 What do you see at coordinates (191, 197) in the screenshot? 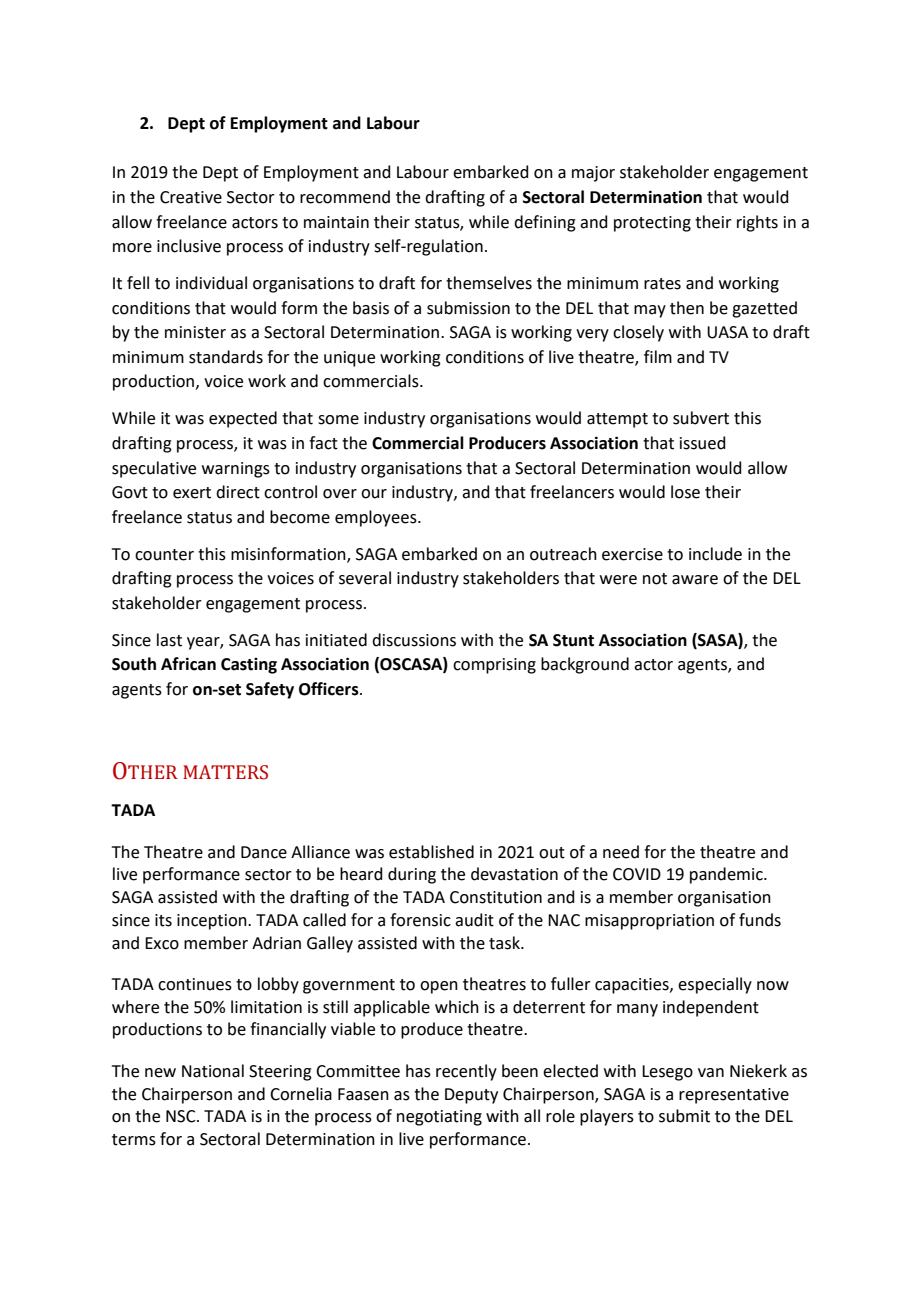
I see `Creative` at bounding box center [191, 197].
